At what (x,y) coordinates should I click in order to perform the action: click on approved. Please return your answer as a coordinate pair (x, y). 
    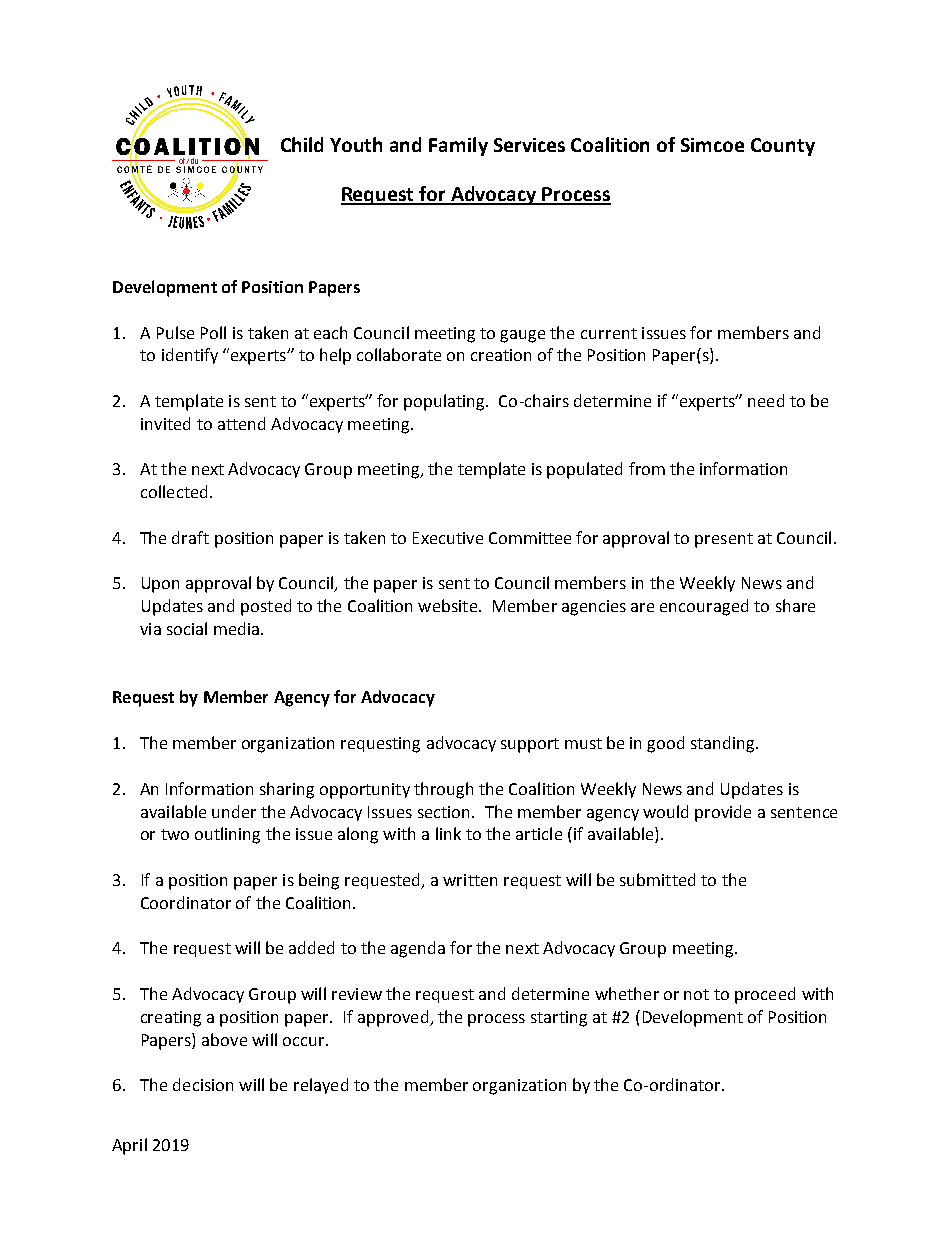
    Looking at the image, I should click on (394, 1018).
